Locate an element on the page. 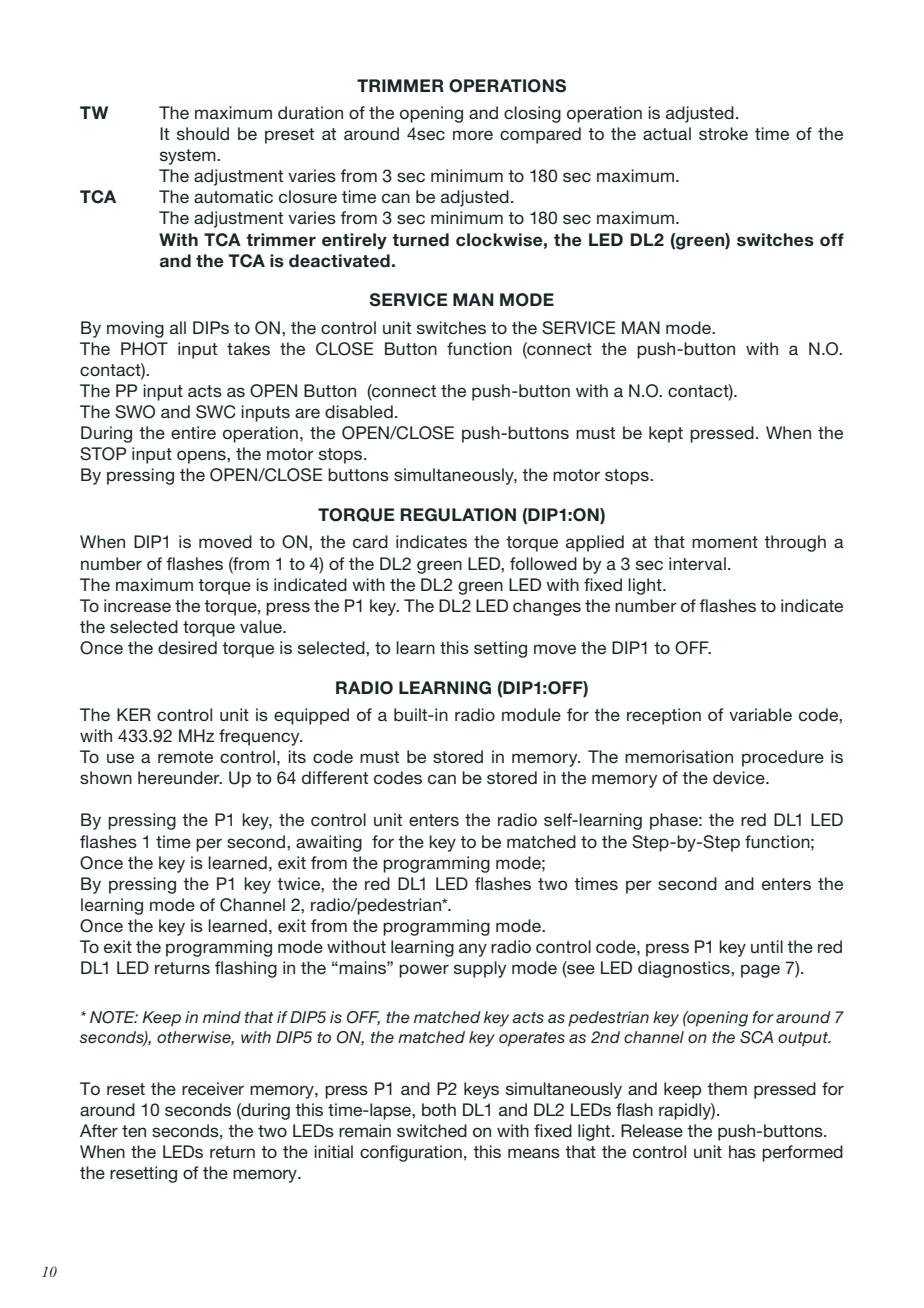 This document has width=924, height=1308. more is located at coordinates (473, 135).
